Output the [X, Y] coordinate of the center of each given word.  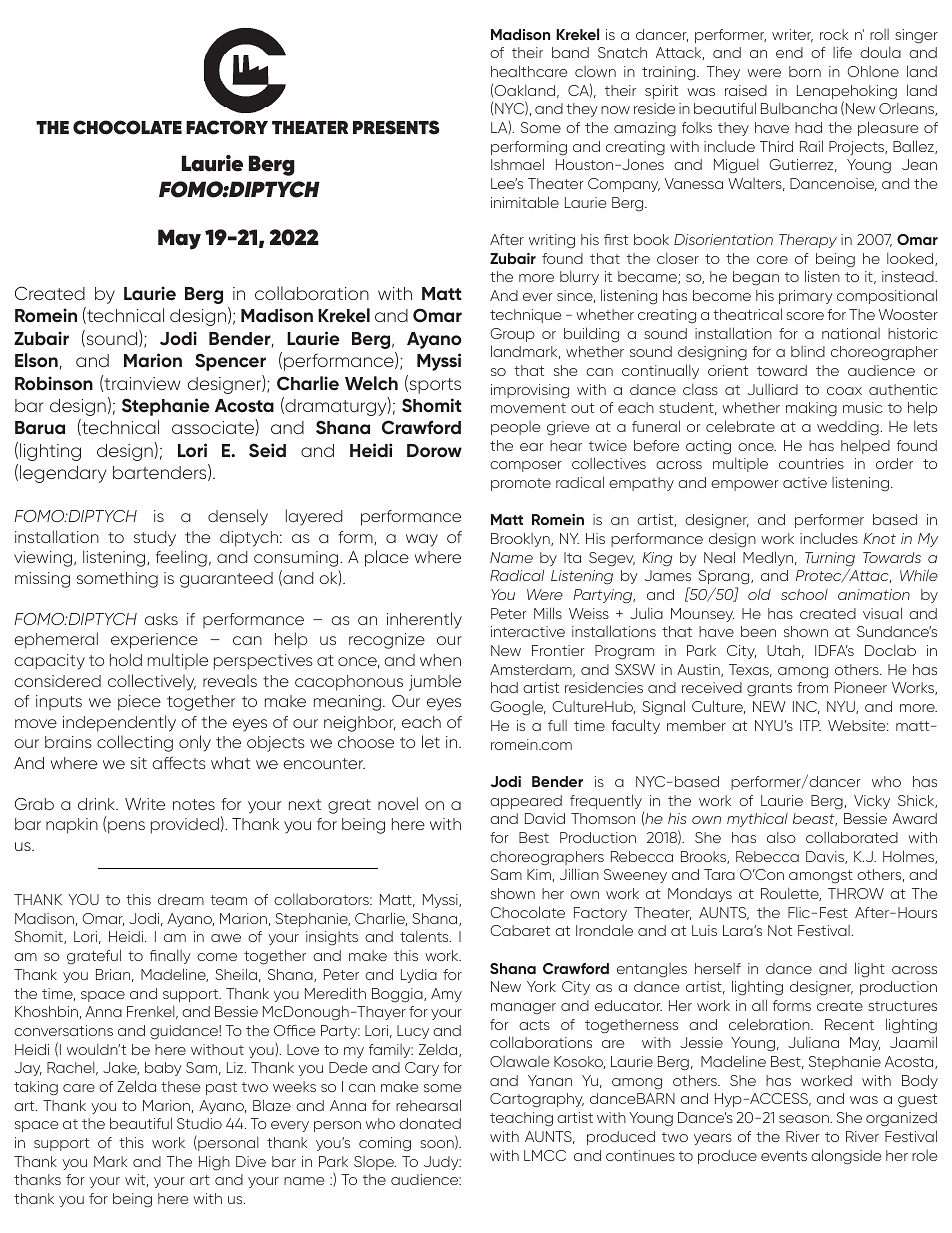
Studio [199, 1123]
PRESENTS [396, 127]
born [805, 71]
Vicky [872, 802]
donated [430, 1123]
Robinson [54, 383]
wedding [848, 428]
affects [179, 762]
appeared [526, 802]
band [570, 52]
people [515, 428]
